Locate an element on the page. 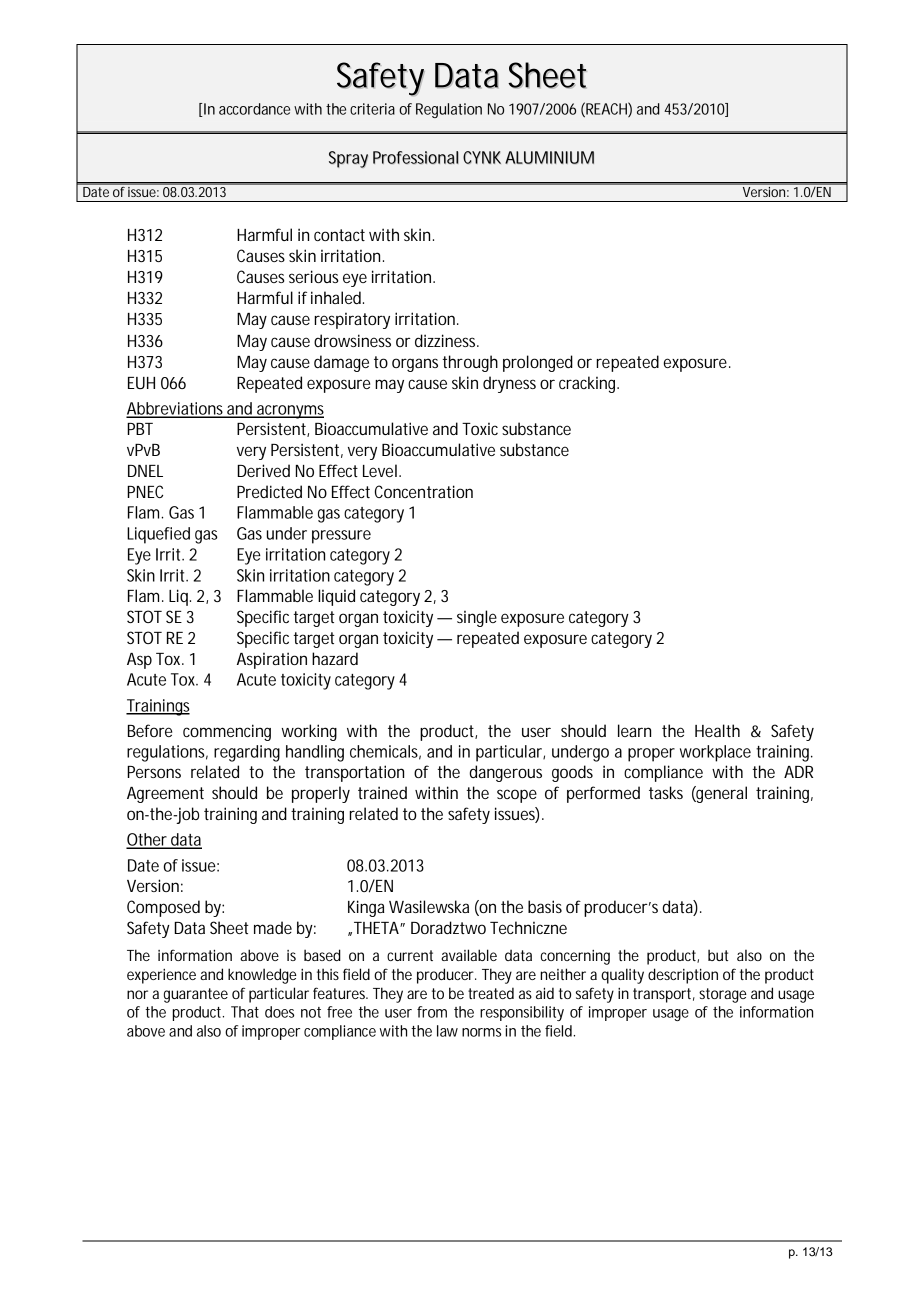 The image size is (924, 1308). single is located at coordinates (477, 618).
